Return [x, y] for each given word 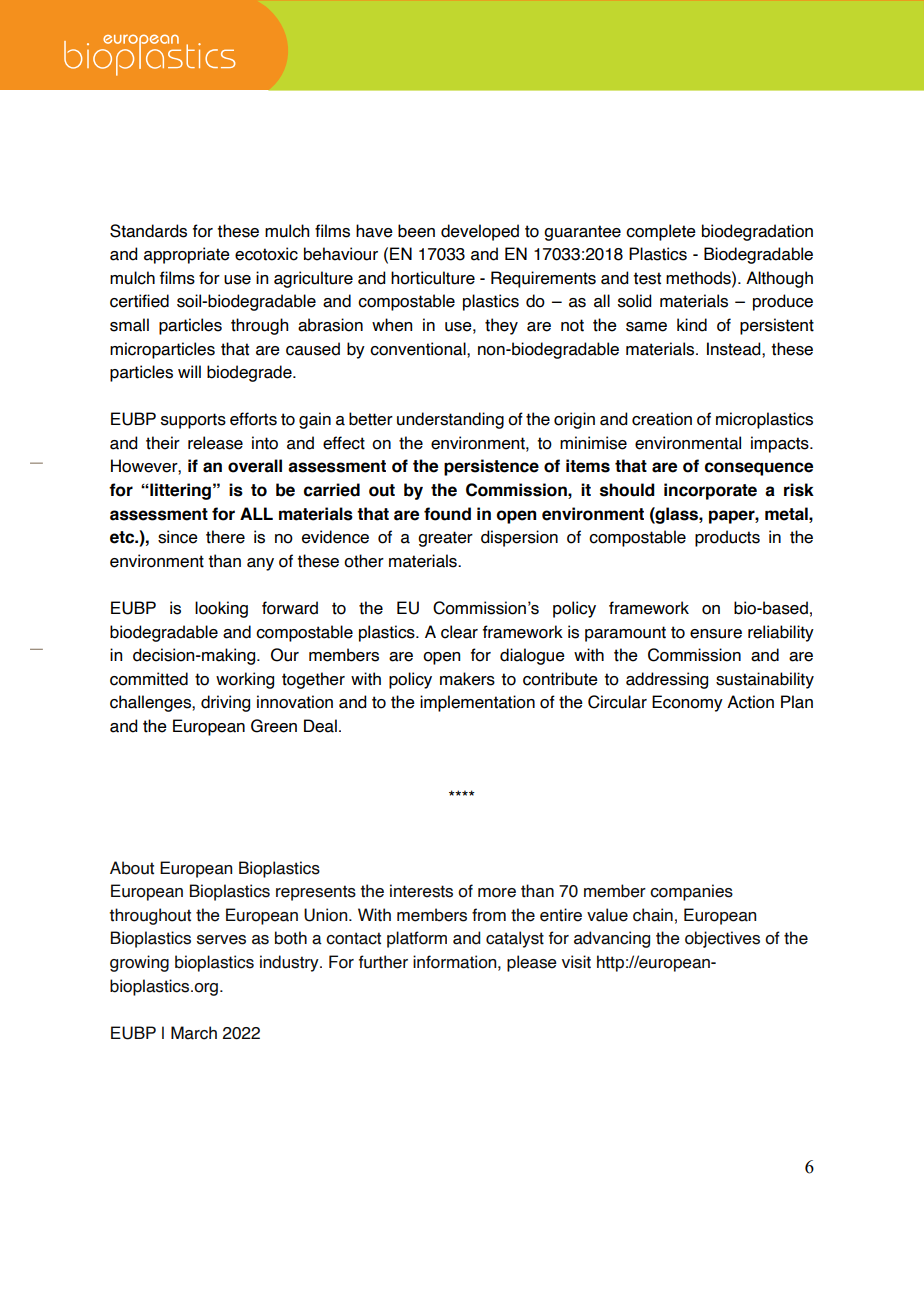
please [532, 963]
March [194, 1033]
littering [179, 491]
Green [274, 726]
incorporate [710, 491]
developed [480, 232]
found [447, 514]
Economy [687, 703]
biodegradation [757, 232]
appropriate [187, 255]
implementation [477, 703]
